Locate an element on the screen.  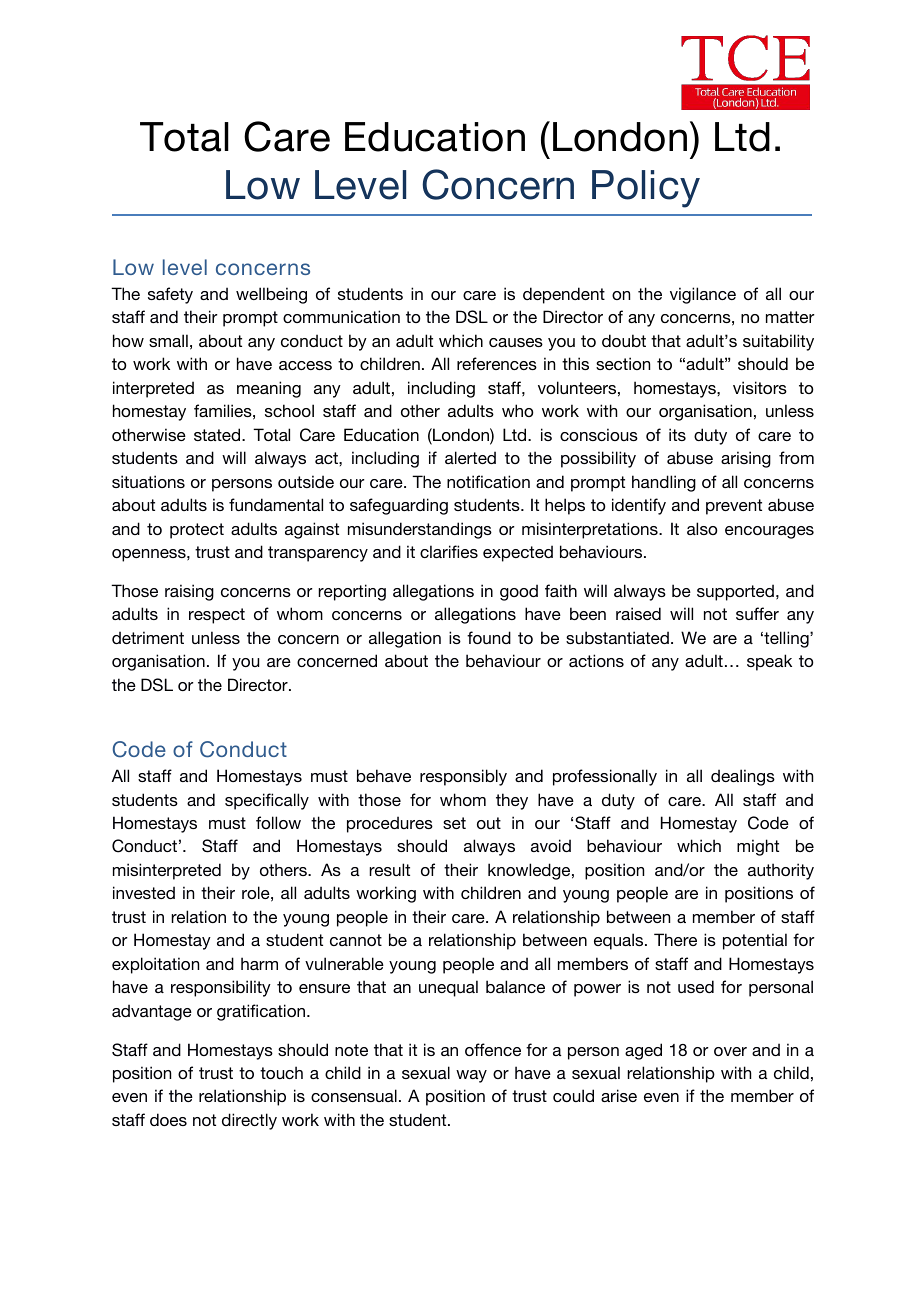
safety is located at coordinates (170, 295).
